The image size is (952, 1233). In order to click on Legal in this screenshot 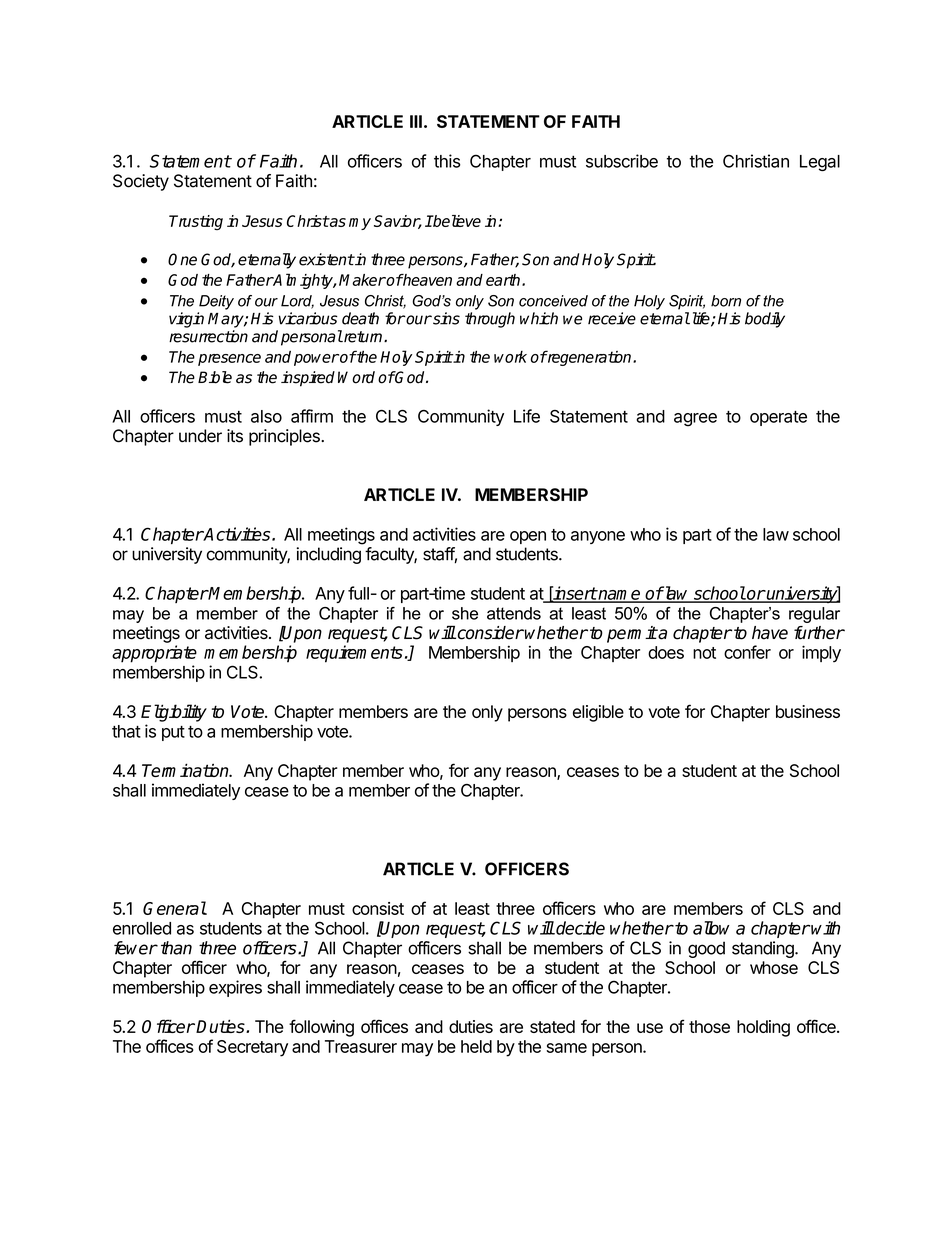, I will do `click(820, 163)`.
